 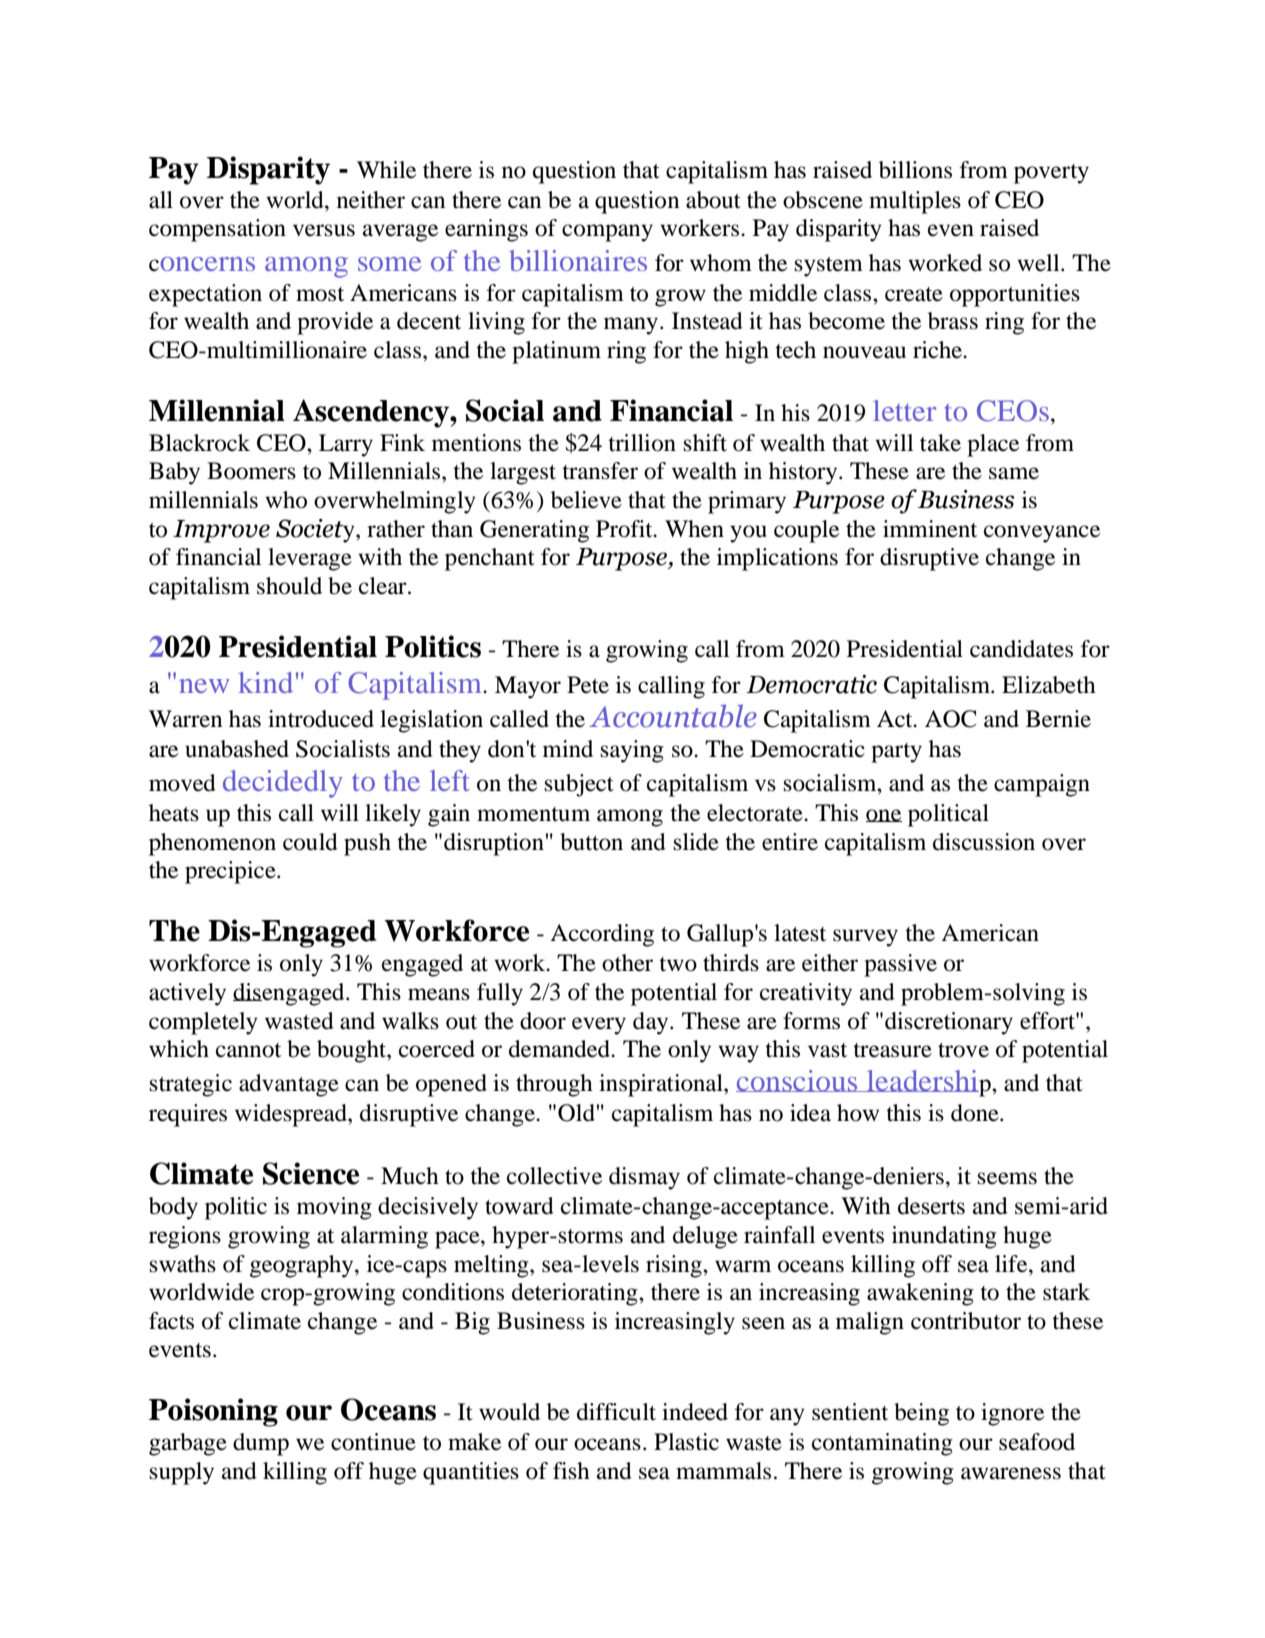 What do you see at coordinates (642, 443) in the screenshot?
I see `trillion` at bounding box center [642, 443].
